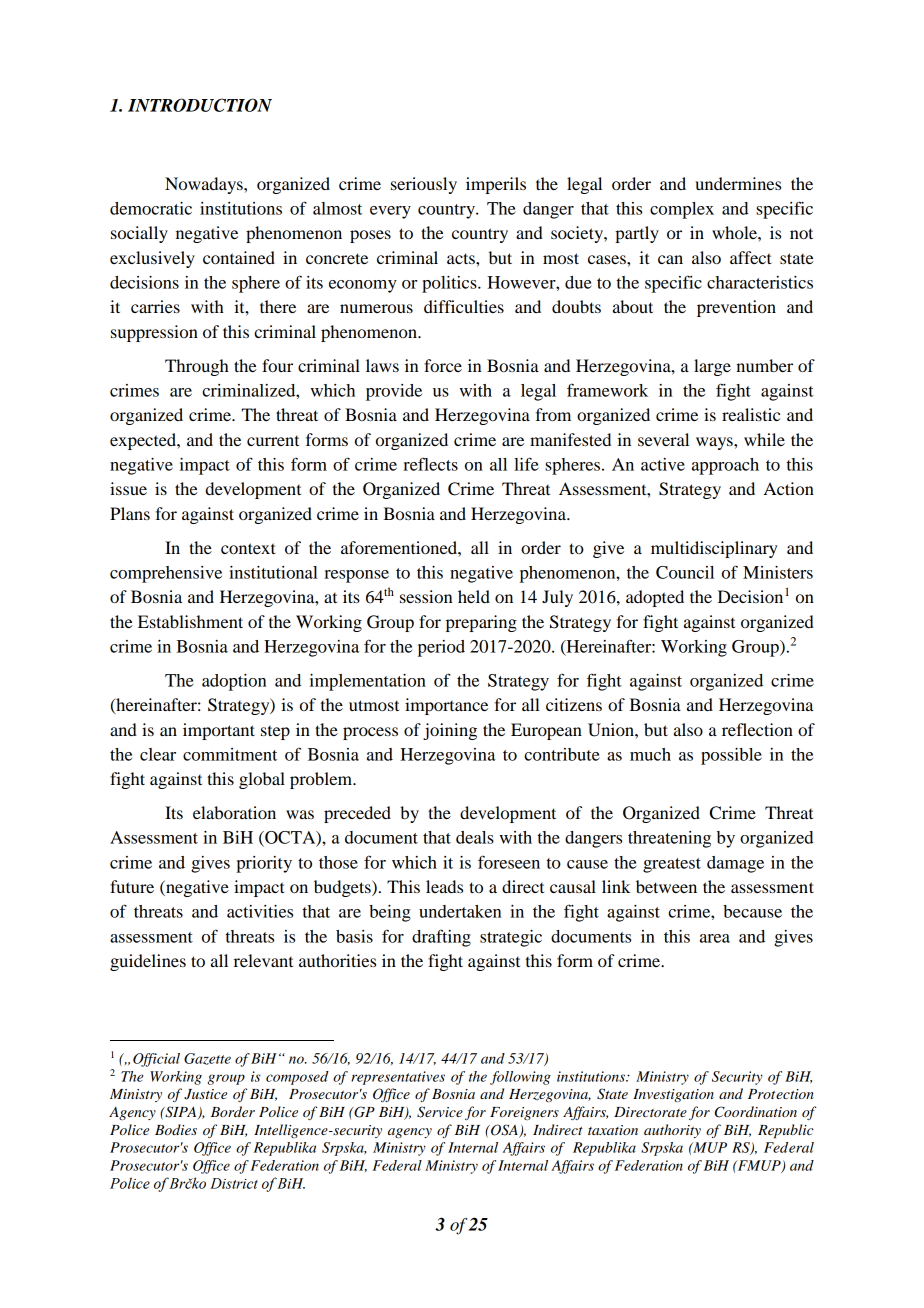  Describe the element at coordinates (176, 1129) in the screenshot. I see `Bodies` at that location.
